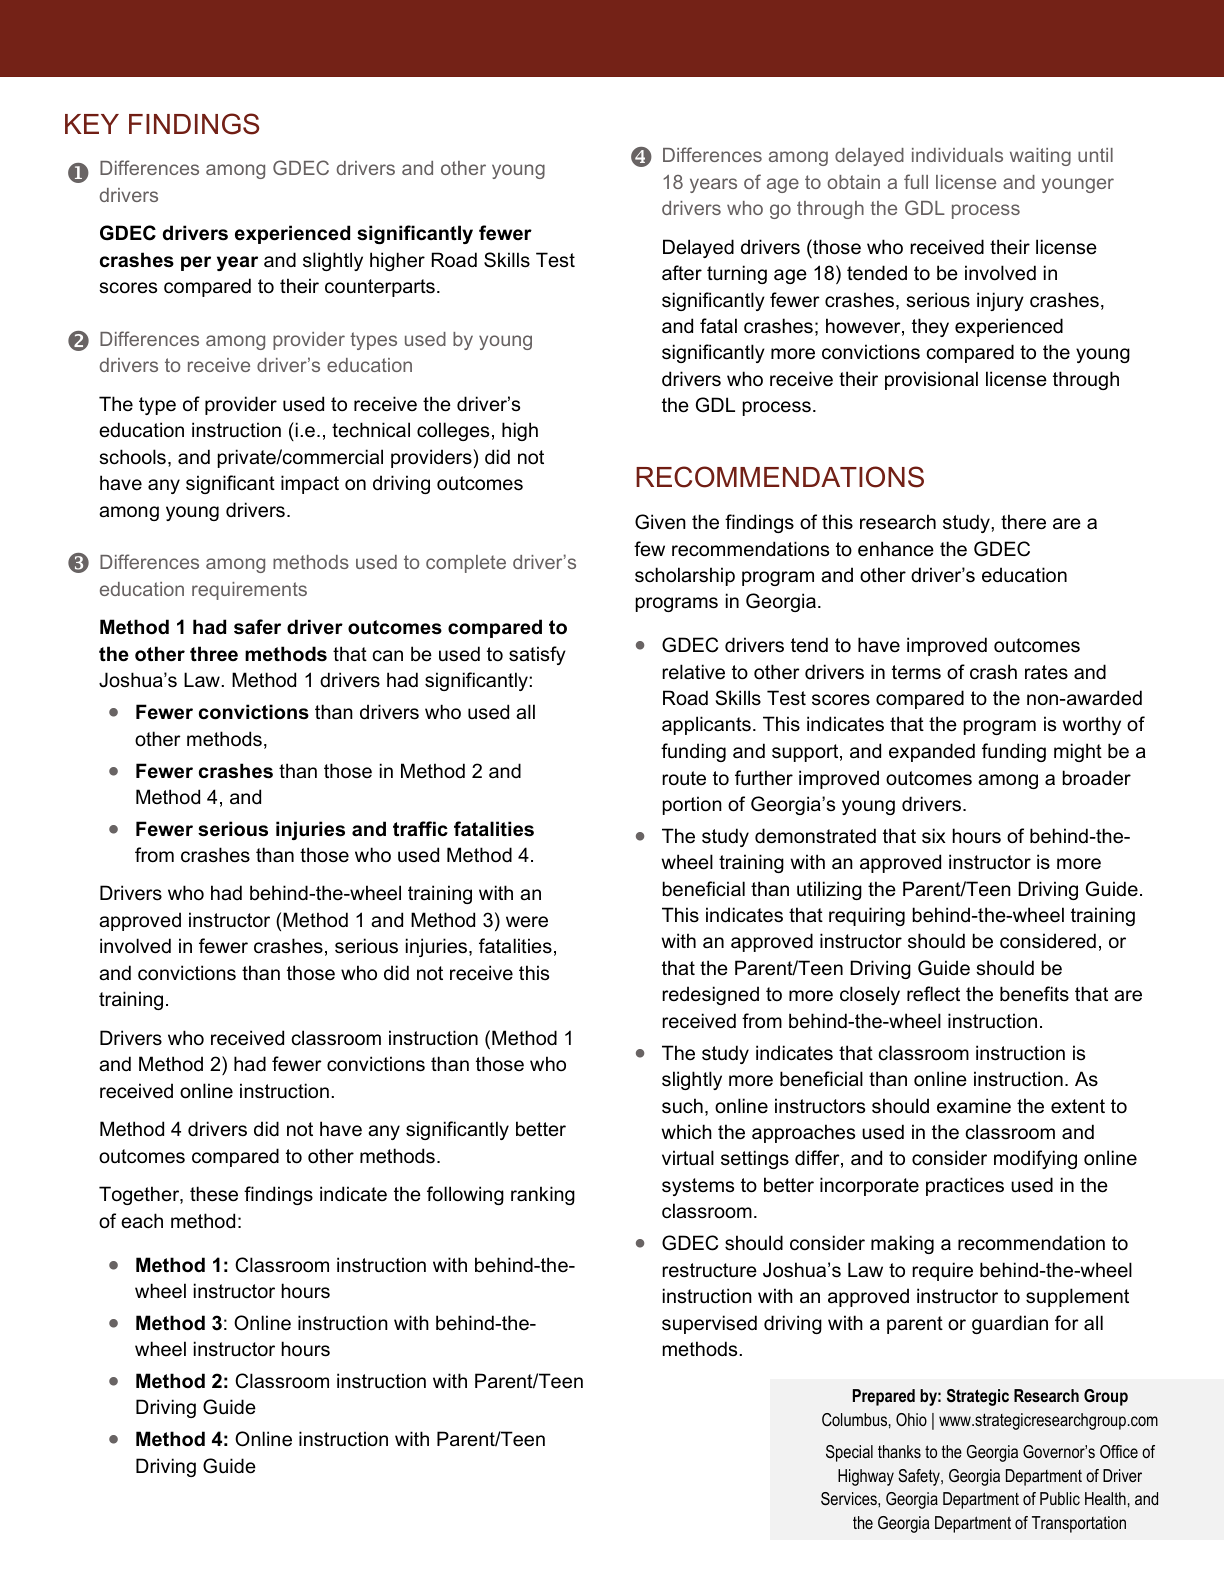 The image size is (1224, 1584). What do you see at coordinates (685, 576) in the screenshot?
I see `scholarship` at bounding box center [685, 576].
